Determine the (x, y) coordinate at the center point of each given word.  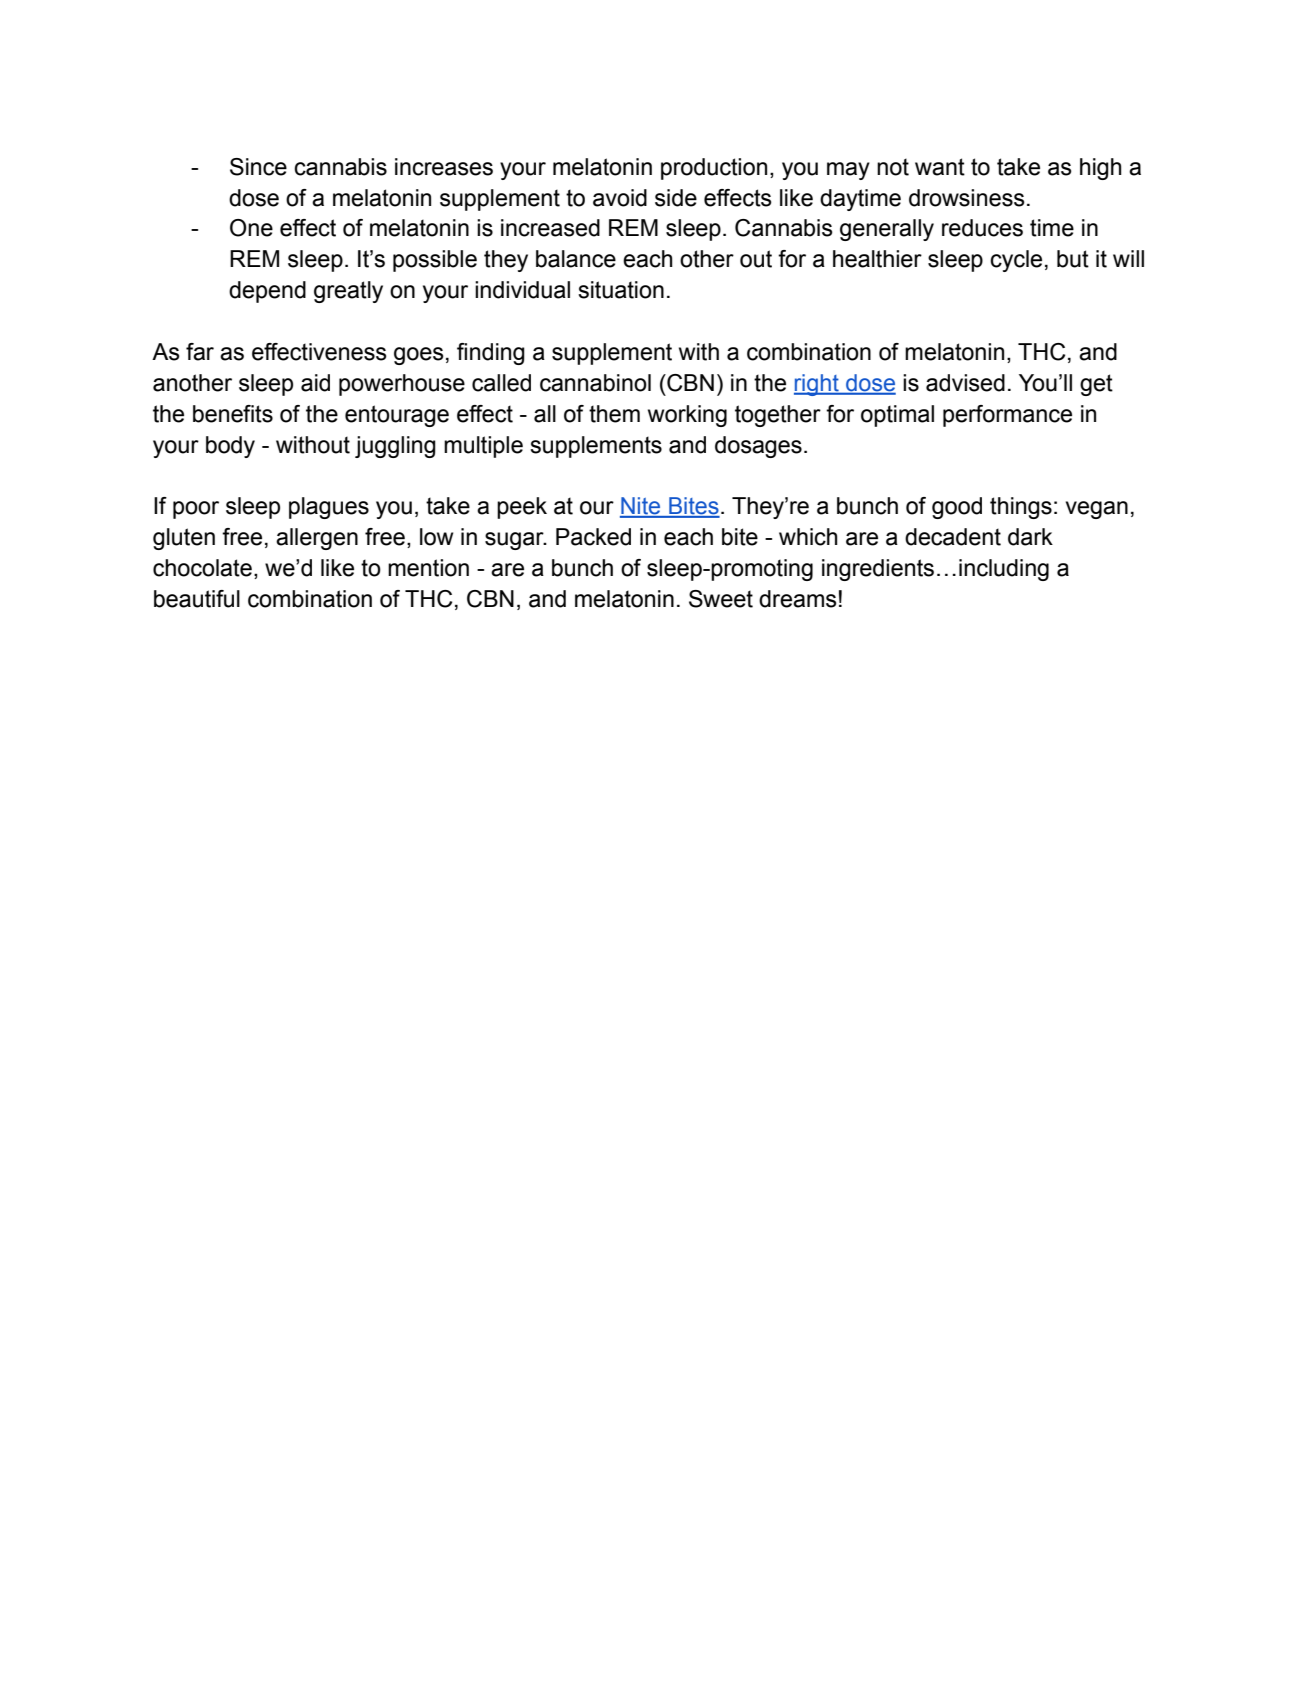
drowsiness (967, 198)
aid (315, 383)
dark (1030, 537)
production (714, 169)
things (1021, 508)
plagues (329, 508)
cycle (1016, 261)
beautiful (197, 599)
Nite (641, 507)
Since (258, 167)
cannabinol (595, 383)
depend (267, 292)
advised (965, 383)
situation (621, 290)
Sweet (721, 599)
